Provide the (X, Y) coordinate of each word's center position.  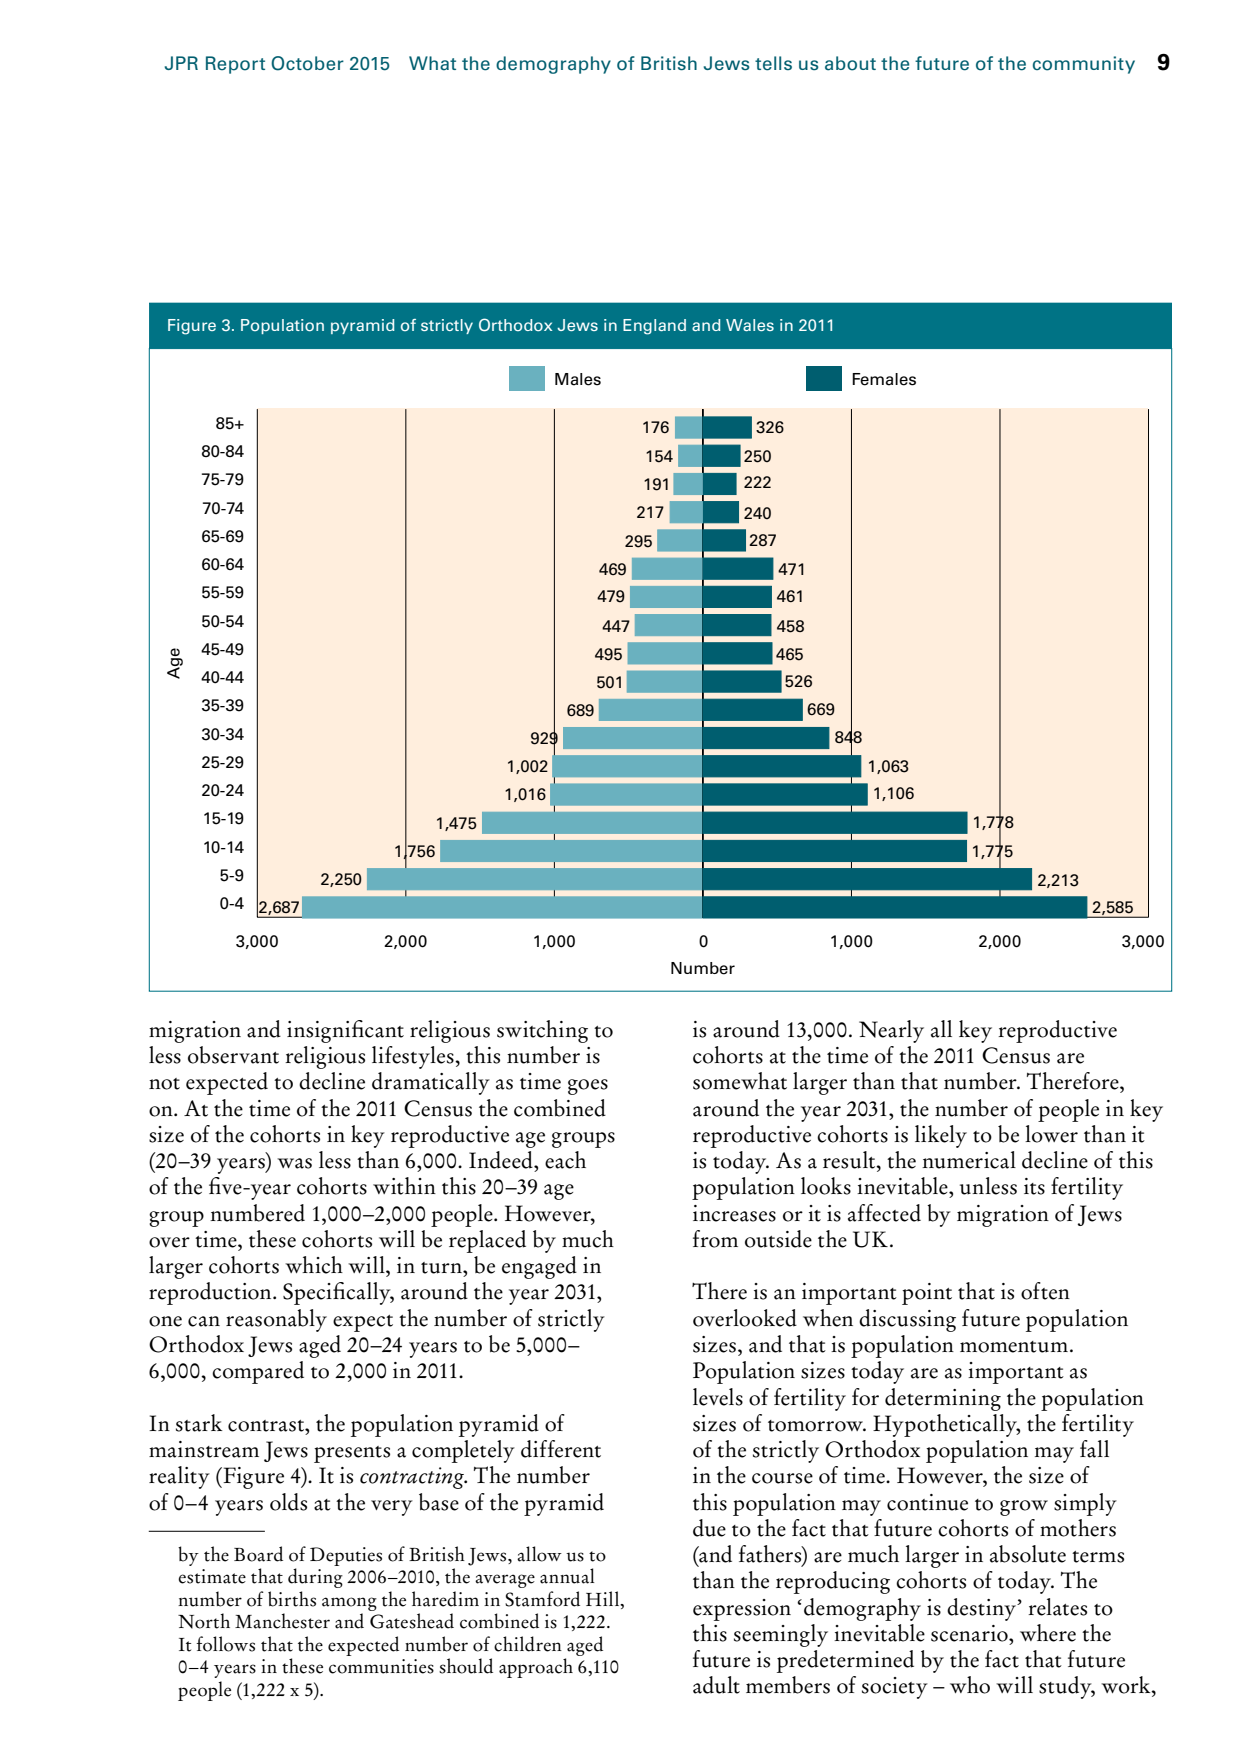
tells (773, 63)
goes (588, 1087)
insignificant (345, 1031)
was (294, 1163)
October (307, 63)
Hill (604, 1598)
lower (1051, 1134)
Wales (750, 325)
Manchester (282, 1621)
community (1084, 65)
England (654, 327)
